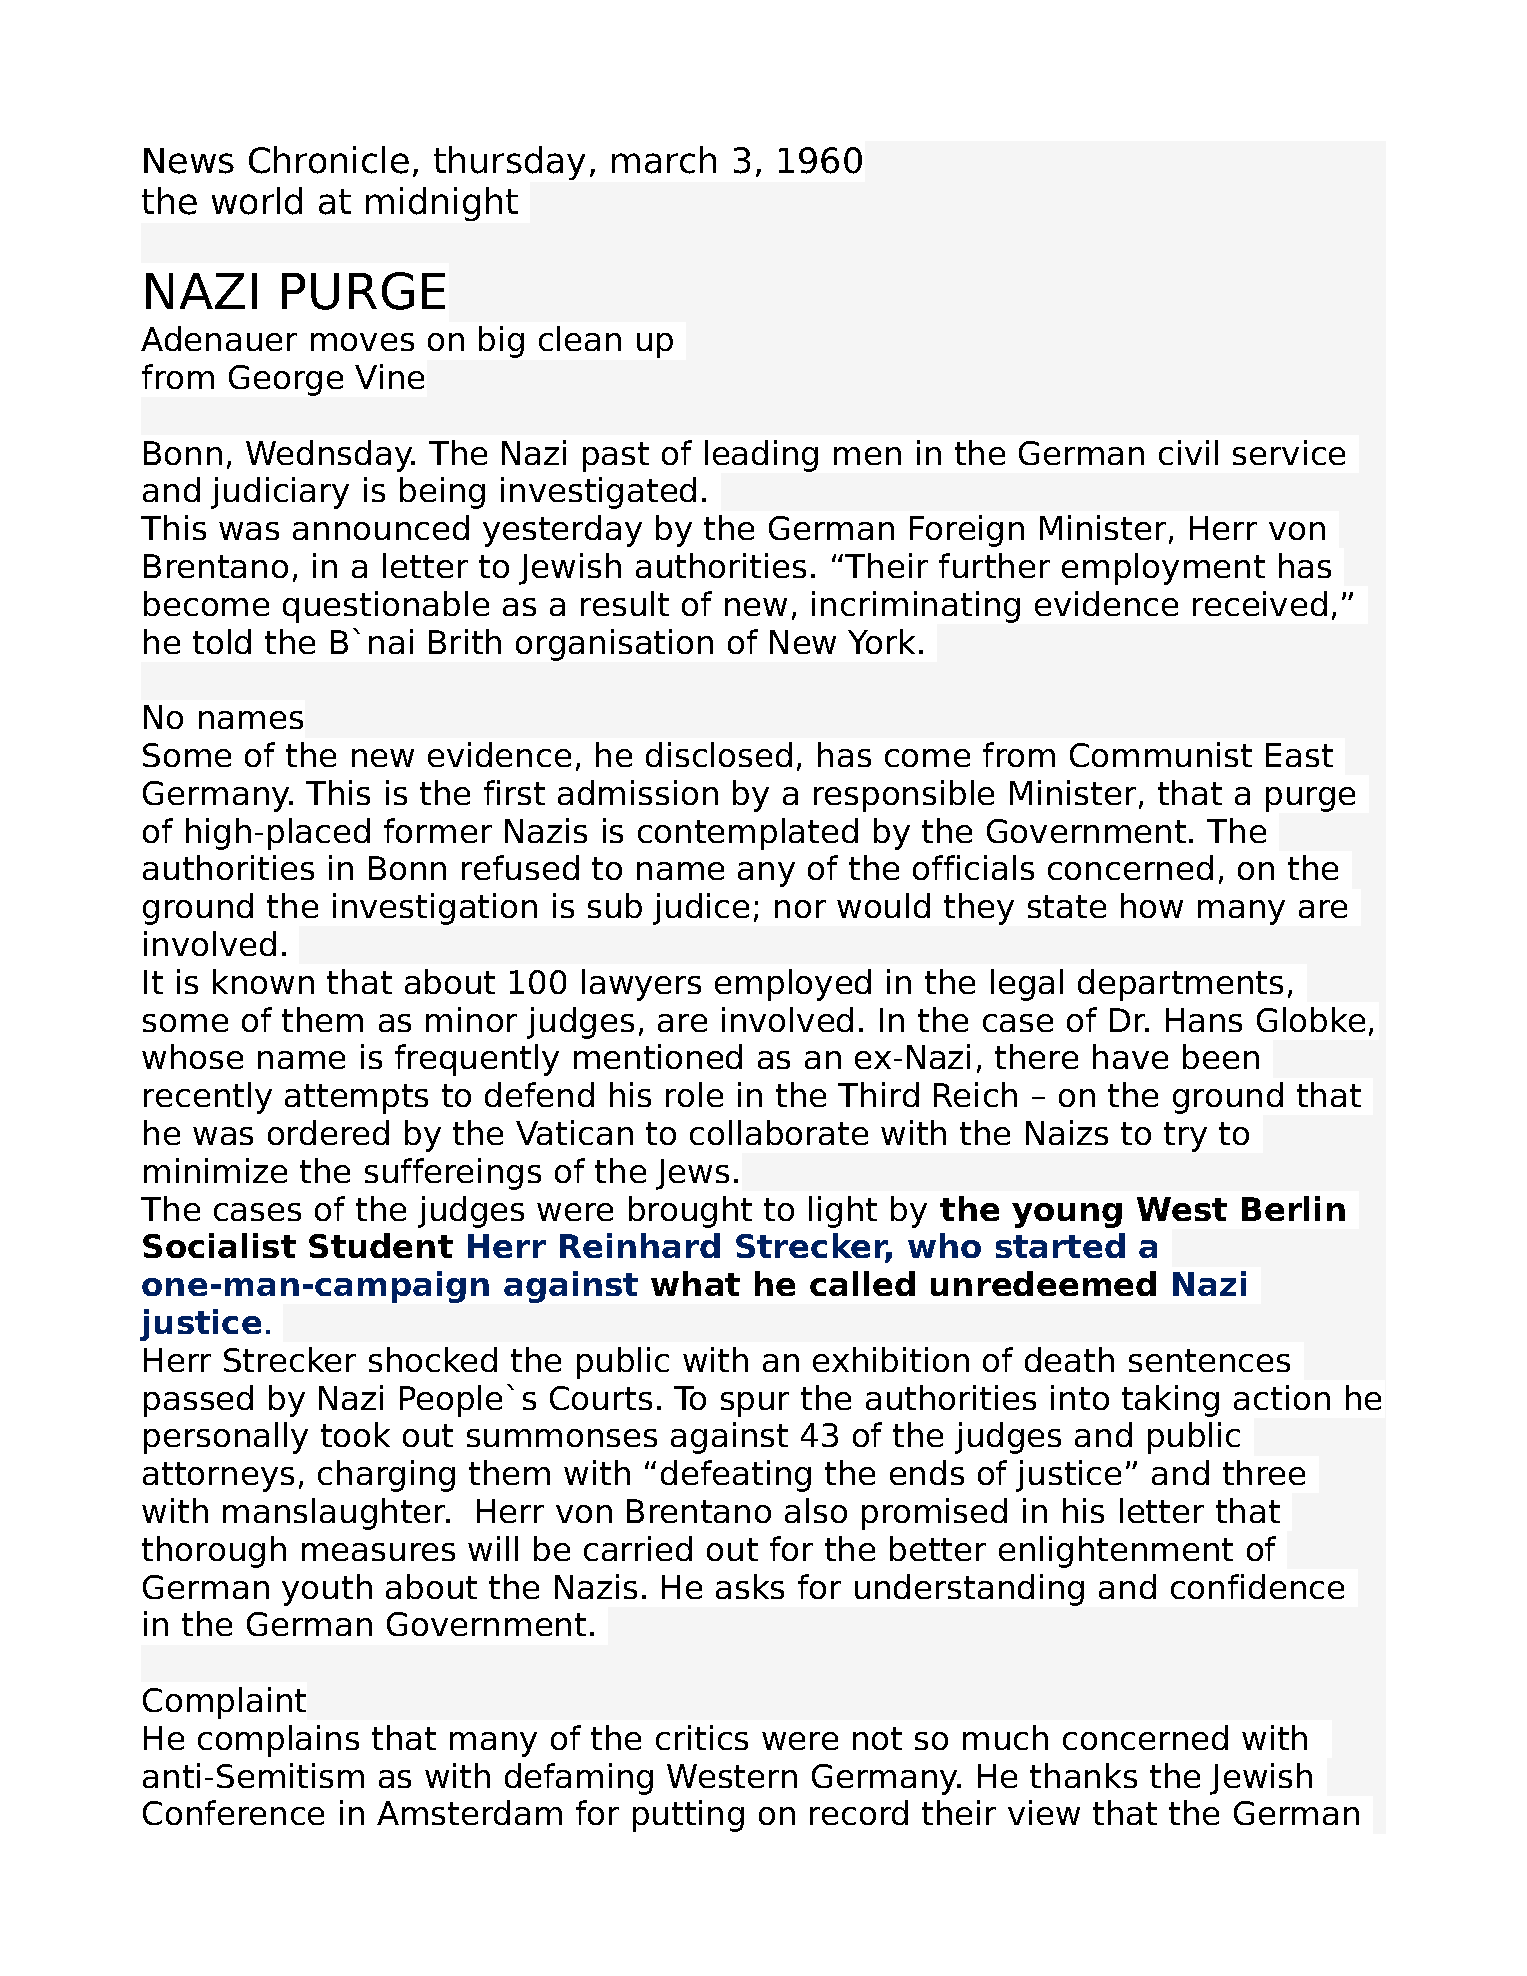 This screenshot has height=1976, width=1527. What do you see at coordinates (1180, 985) in the screenshot?
I see `departments` at bounding box center [1180, 985].
